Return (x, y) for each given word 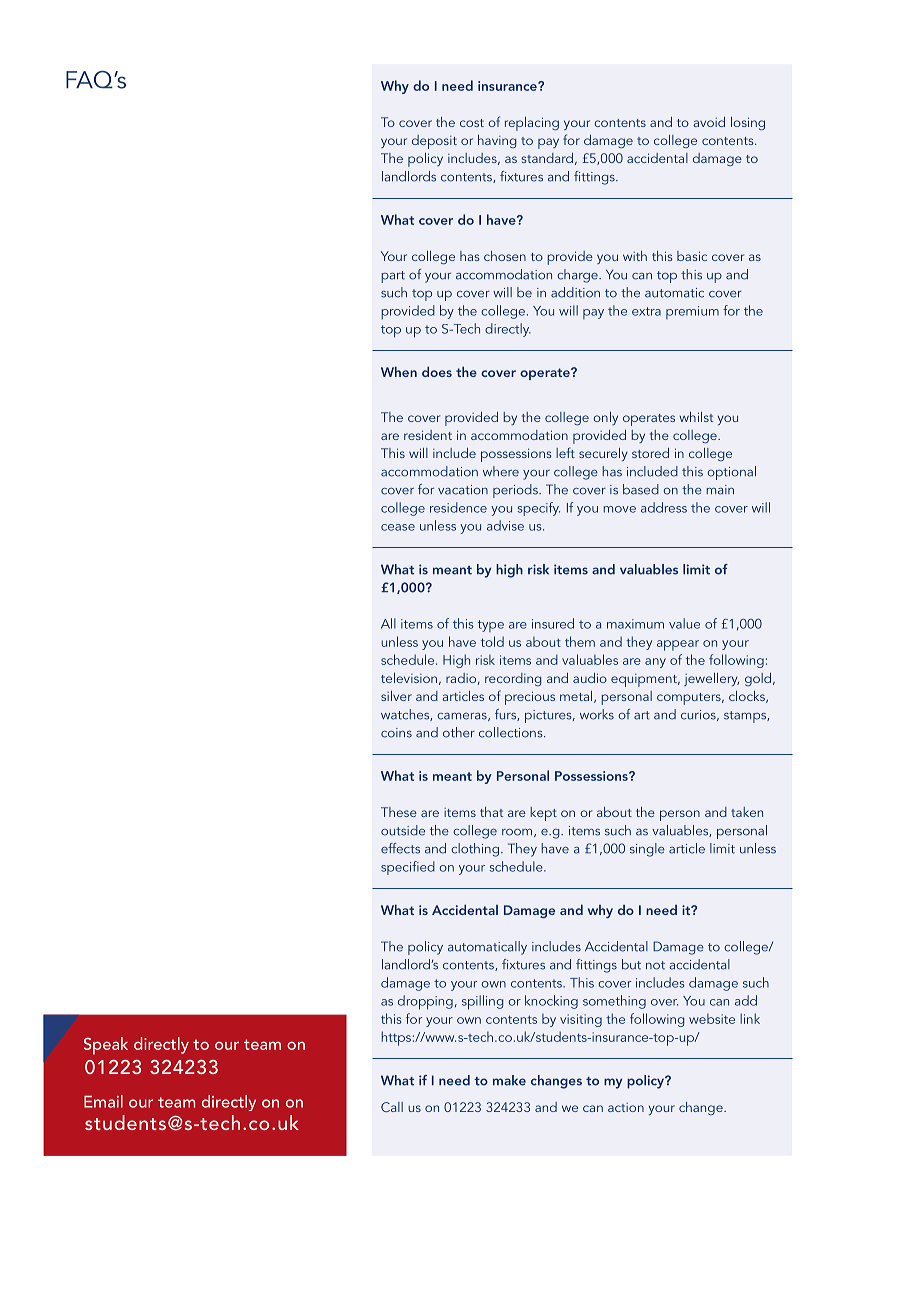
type (491, 626)
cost (472, 123)
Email (103, 1101)
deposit (434, 142)
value (684, 623)
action (626, 1107)
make (509, 1080)
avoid (709, 122)
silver (396, 696)
